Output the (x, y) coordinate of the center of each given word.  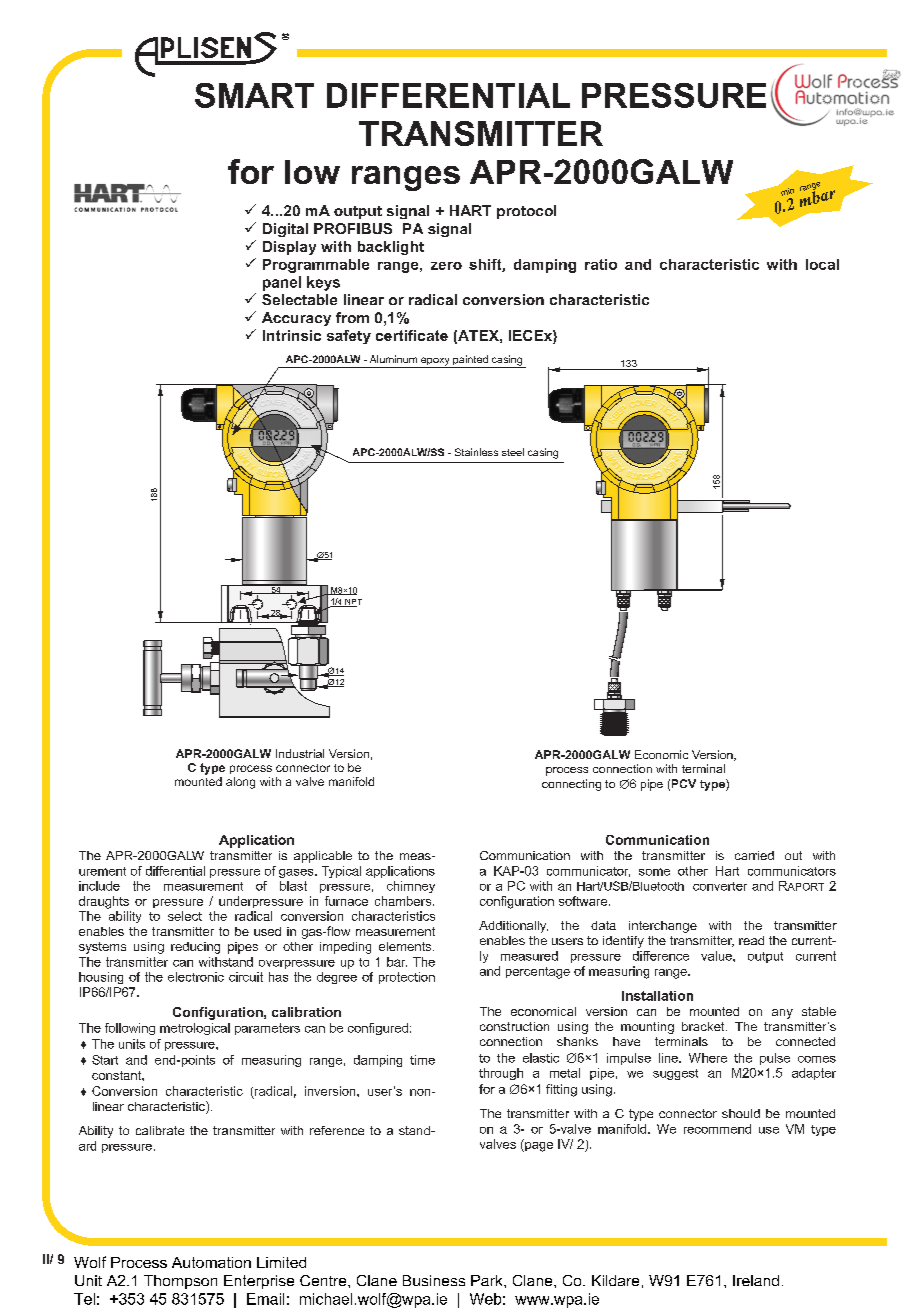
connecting (571, 785)
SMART (254, 95)
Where (708, 1058)
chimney (411, 887)
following (130, 1029)
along (240, 783)
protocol (526, 212)
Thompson (180, 1282)
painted (470, 361)
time (422, 1060)
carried (754, 855)
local (822, 264)
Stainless (476, 452)
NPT (352, 603)
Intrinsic (292, 335)
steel (513, 452)
